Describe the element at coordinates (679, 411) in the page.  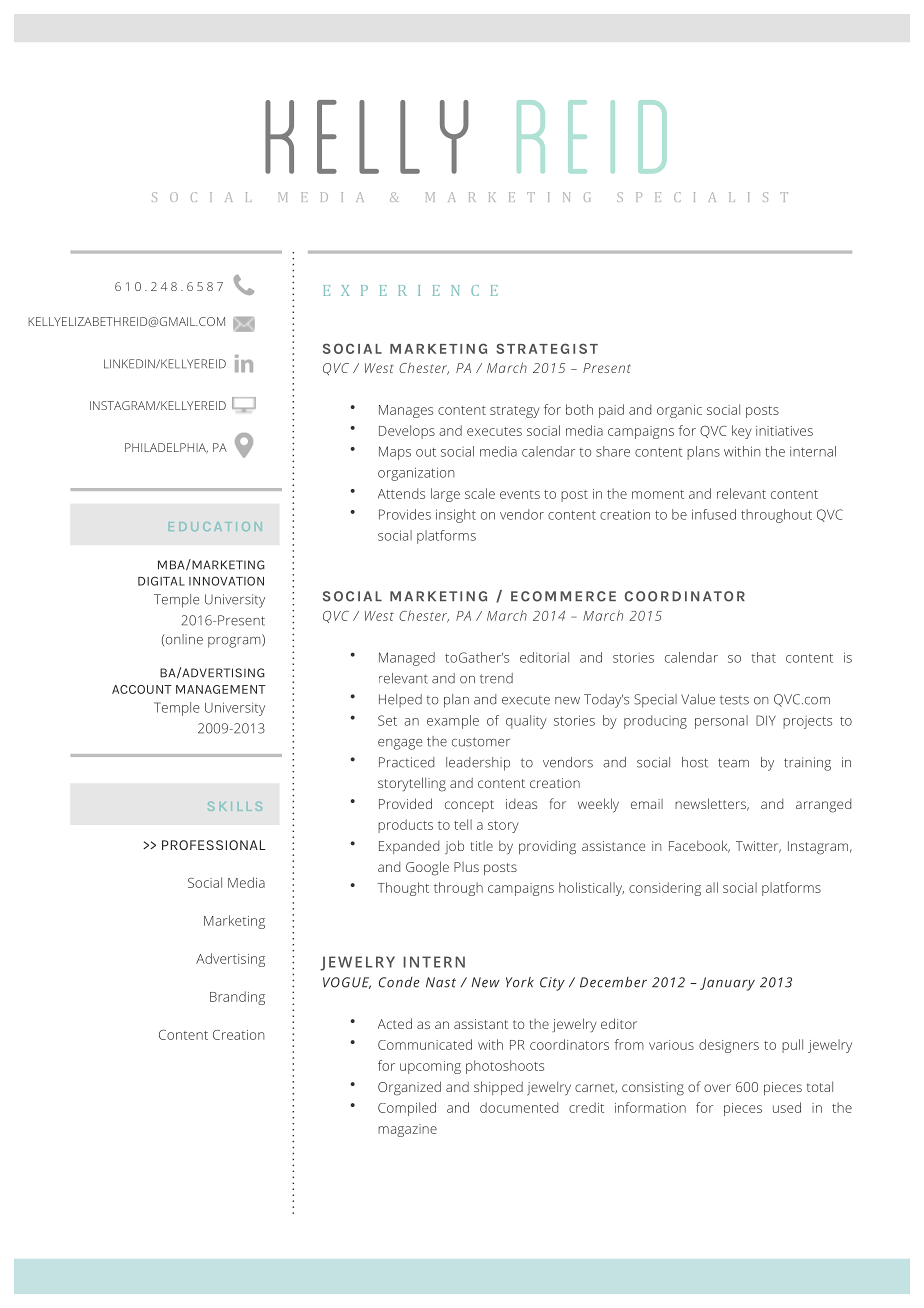
I see `organic` at that location.
